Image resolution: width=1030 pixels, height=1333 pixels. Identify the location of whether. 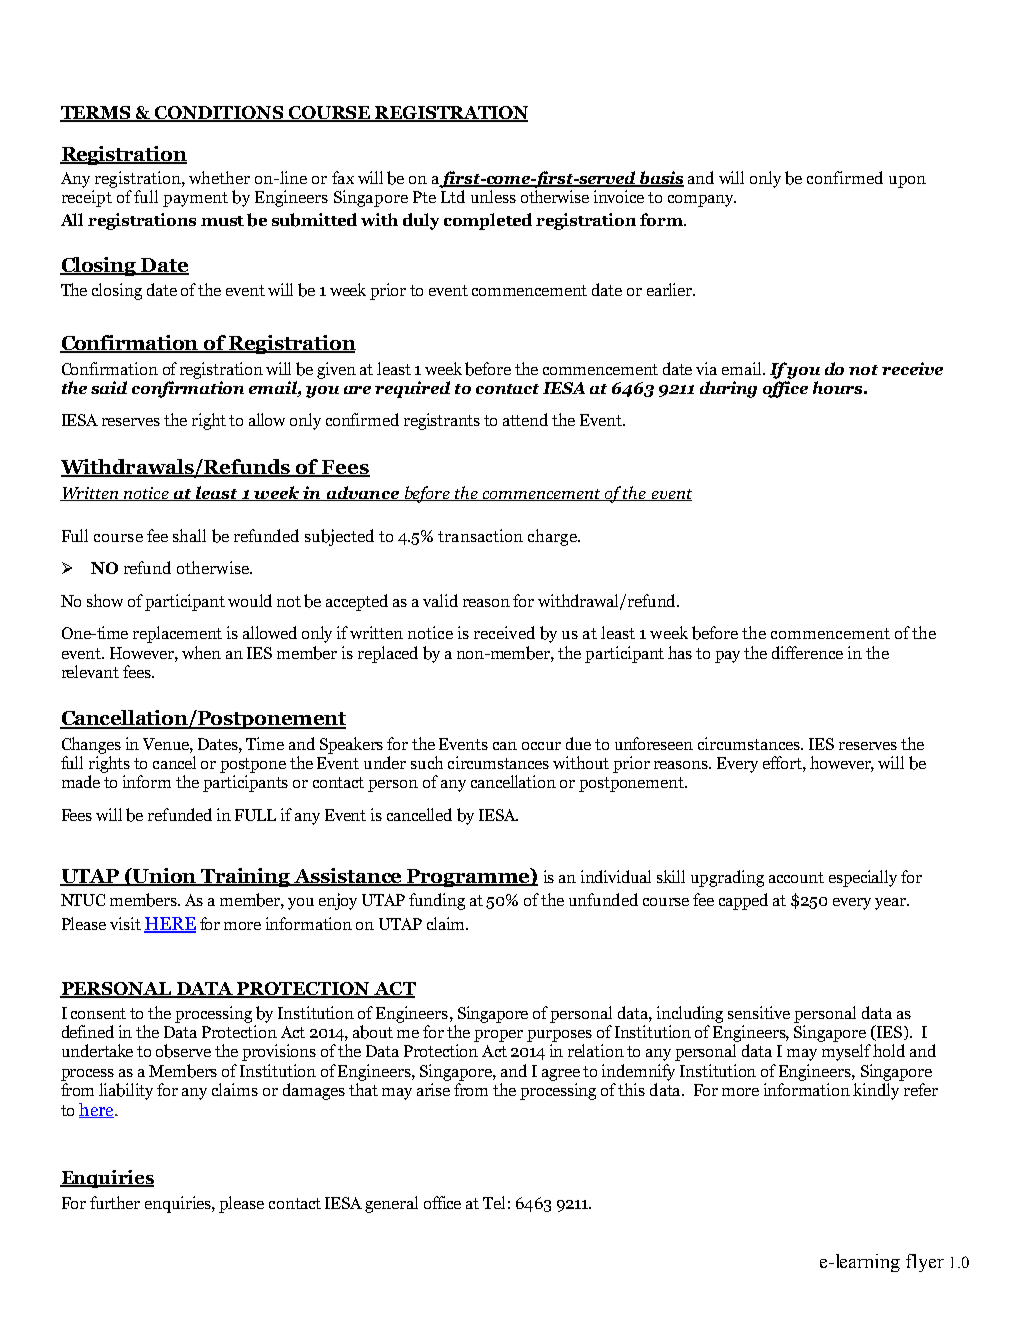
(219, 177).
